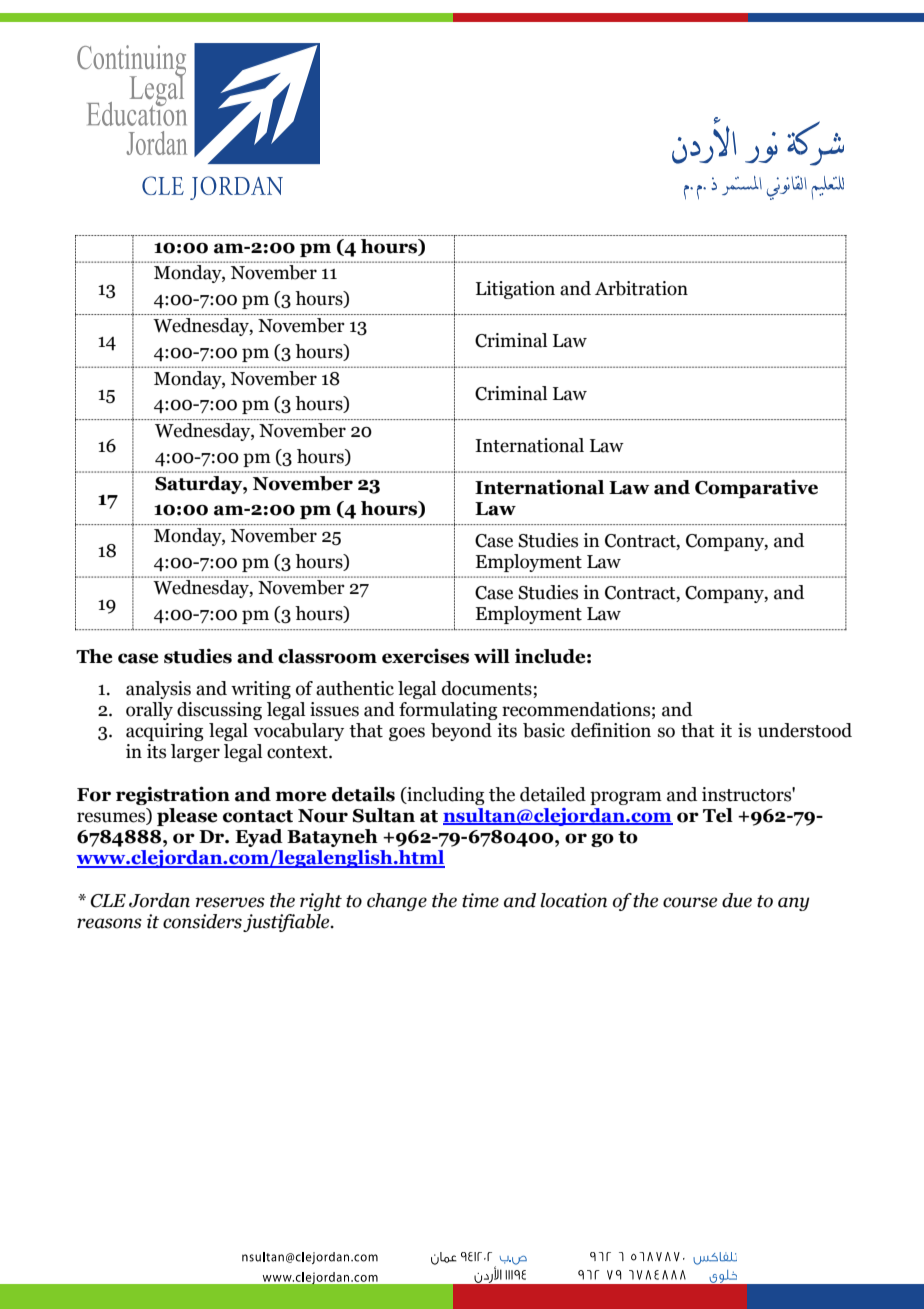  Describe the element at coordinates (641, 288) in the page. I see `Arbitration` at that location.
